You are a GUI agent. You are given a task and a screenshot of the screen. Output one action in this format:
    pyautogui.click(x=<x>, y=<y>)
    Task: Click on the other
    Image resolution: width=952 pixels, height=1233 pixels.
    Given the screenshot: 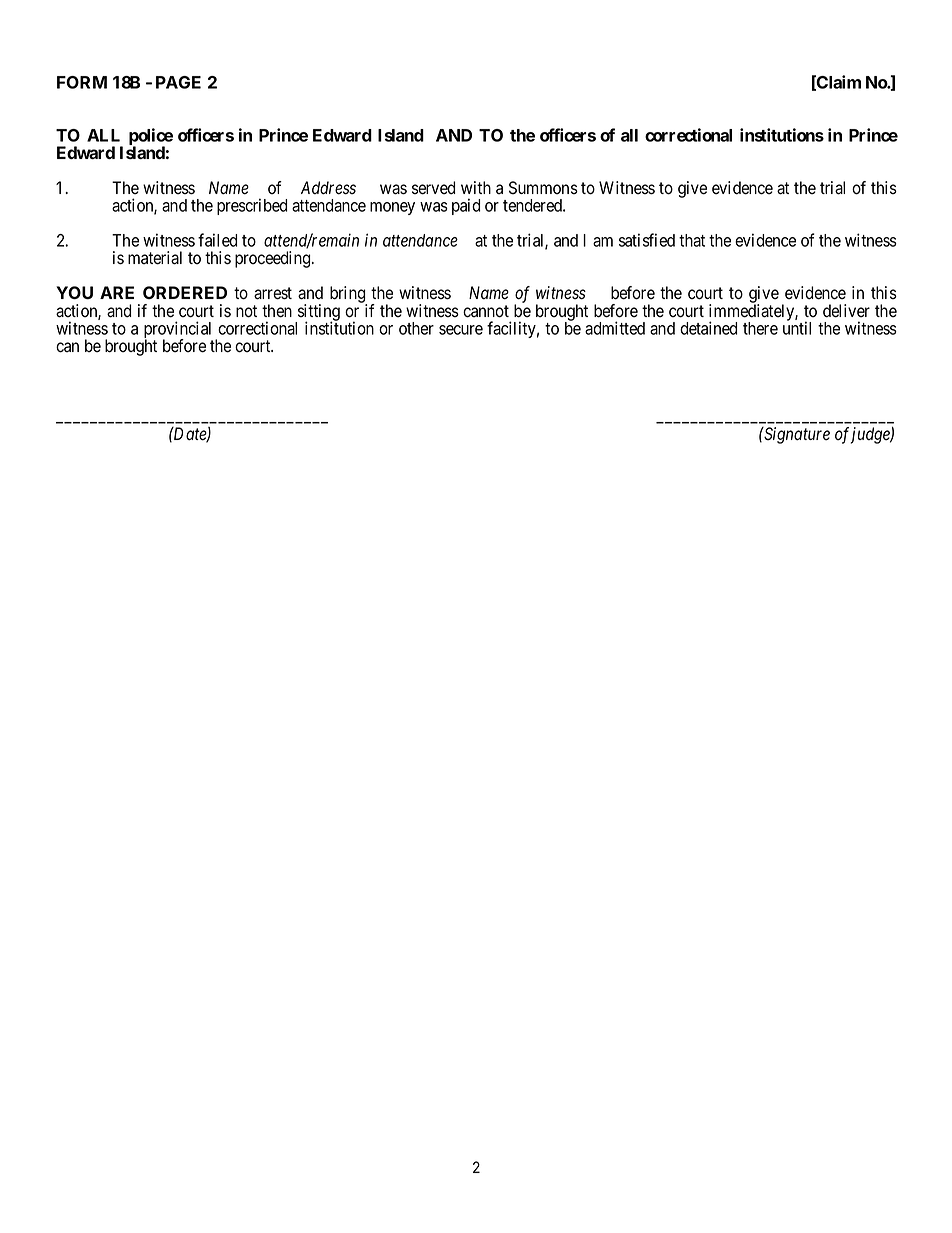 What is the action you would take?
    pyautogui.click(x=416, y=328)
